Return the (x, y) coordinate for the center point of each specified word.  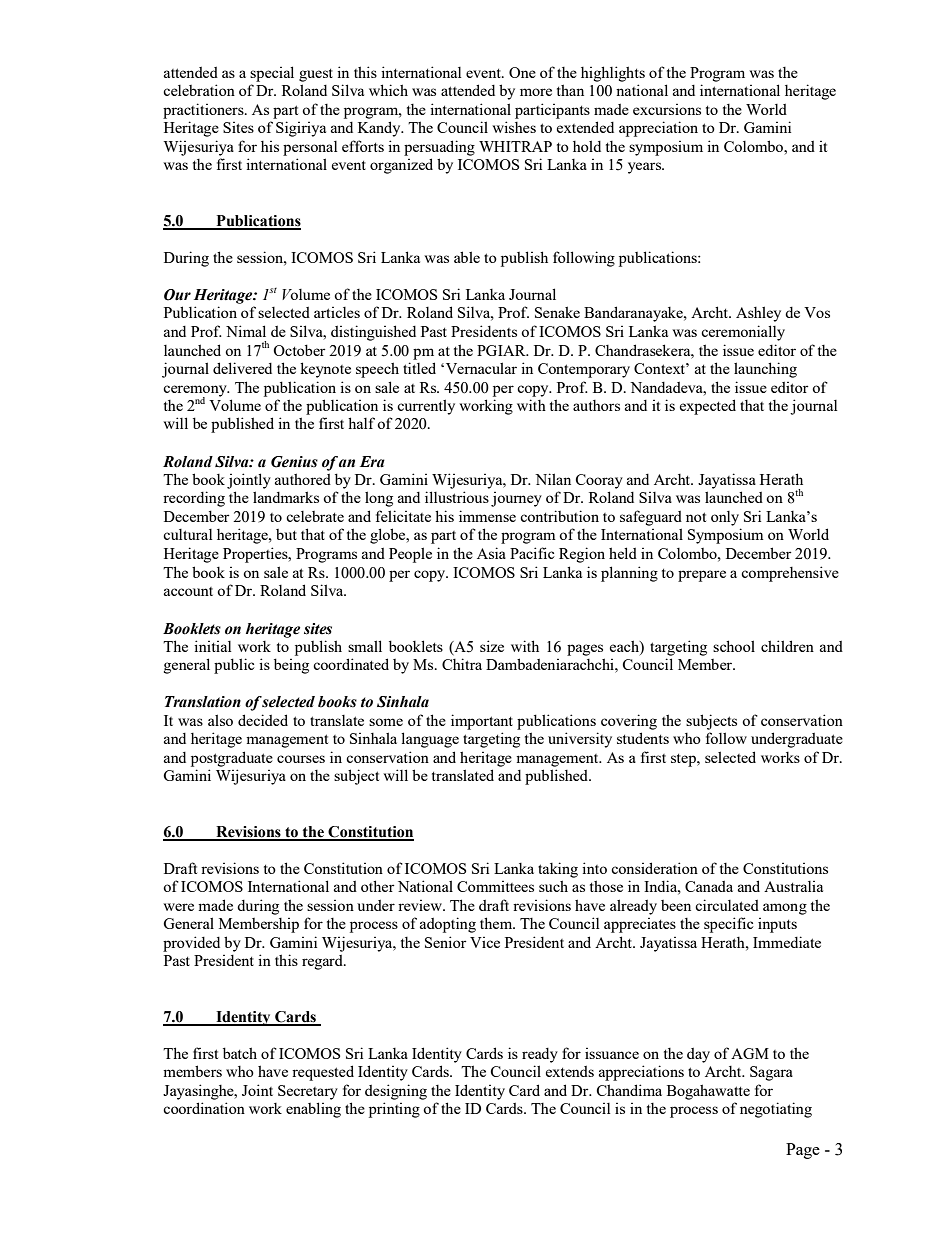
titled (419, 368)
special (272, 74)
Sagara (771, 1073)
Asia (491, 553)
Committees (495, 886)
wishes (514, 127)
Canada (709, 886)
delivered (242, 368)
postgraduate (232, 759)
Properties (256, 555)
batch (240, 1053)
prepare (702, 576)
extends (570, 1071)
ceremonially (743, 333)
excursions (667, 109)
